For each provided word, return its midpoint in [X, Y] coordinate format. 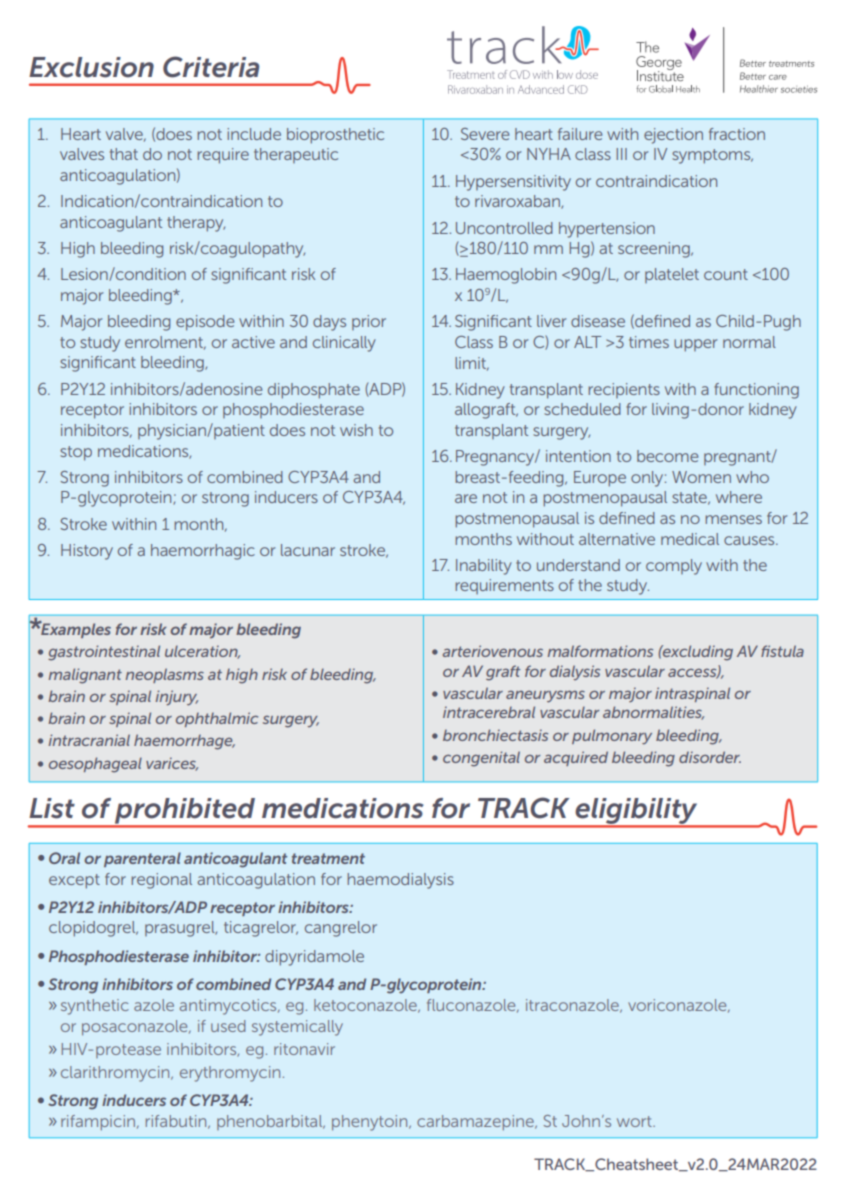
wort [635, 1121]
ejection [673, 136]
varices [172, 764]
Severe [485, 134]
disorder [710, 757]
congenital [481, 759]
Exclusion [91, 67]
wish [356, 430]
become [667, 456]
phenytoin [371, 1123]
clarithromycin [116, 1074]
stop [76, 453]
